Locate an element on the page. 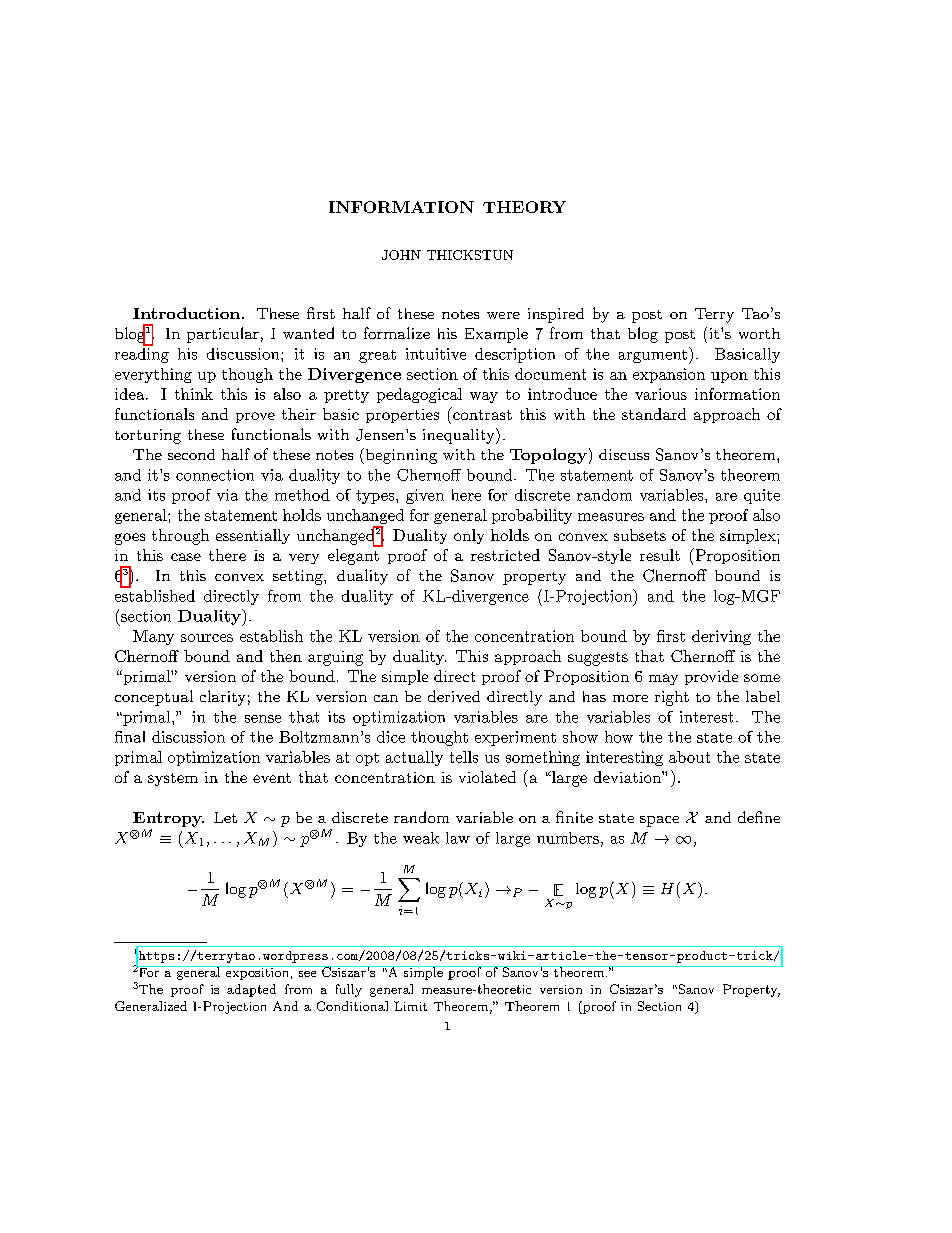  sources is located at coordinates (207, 638).
